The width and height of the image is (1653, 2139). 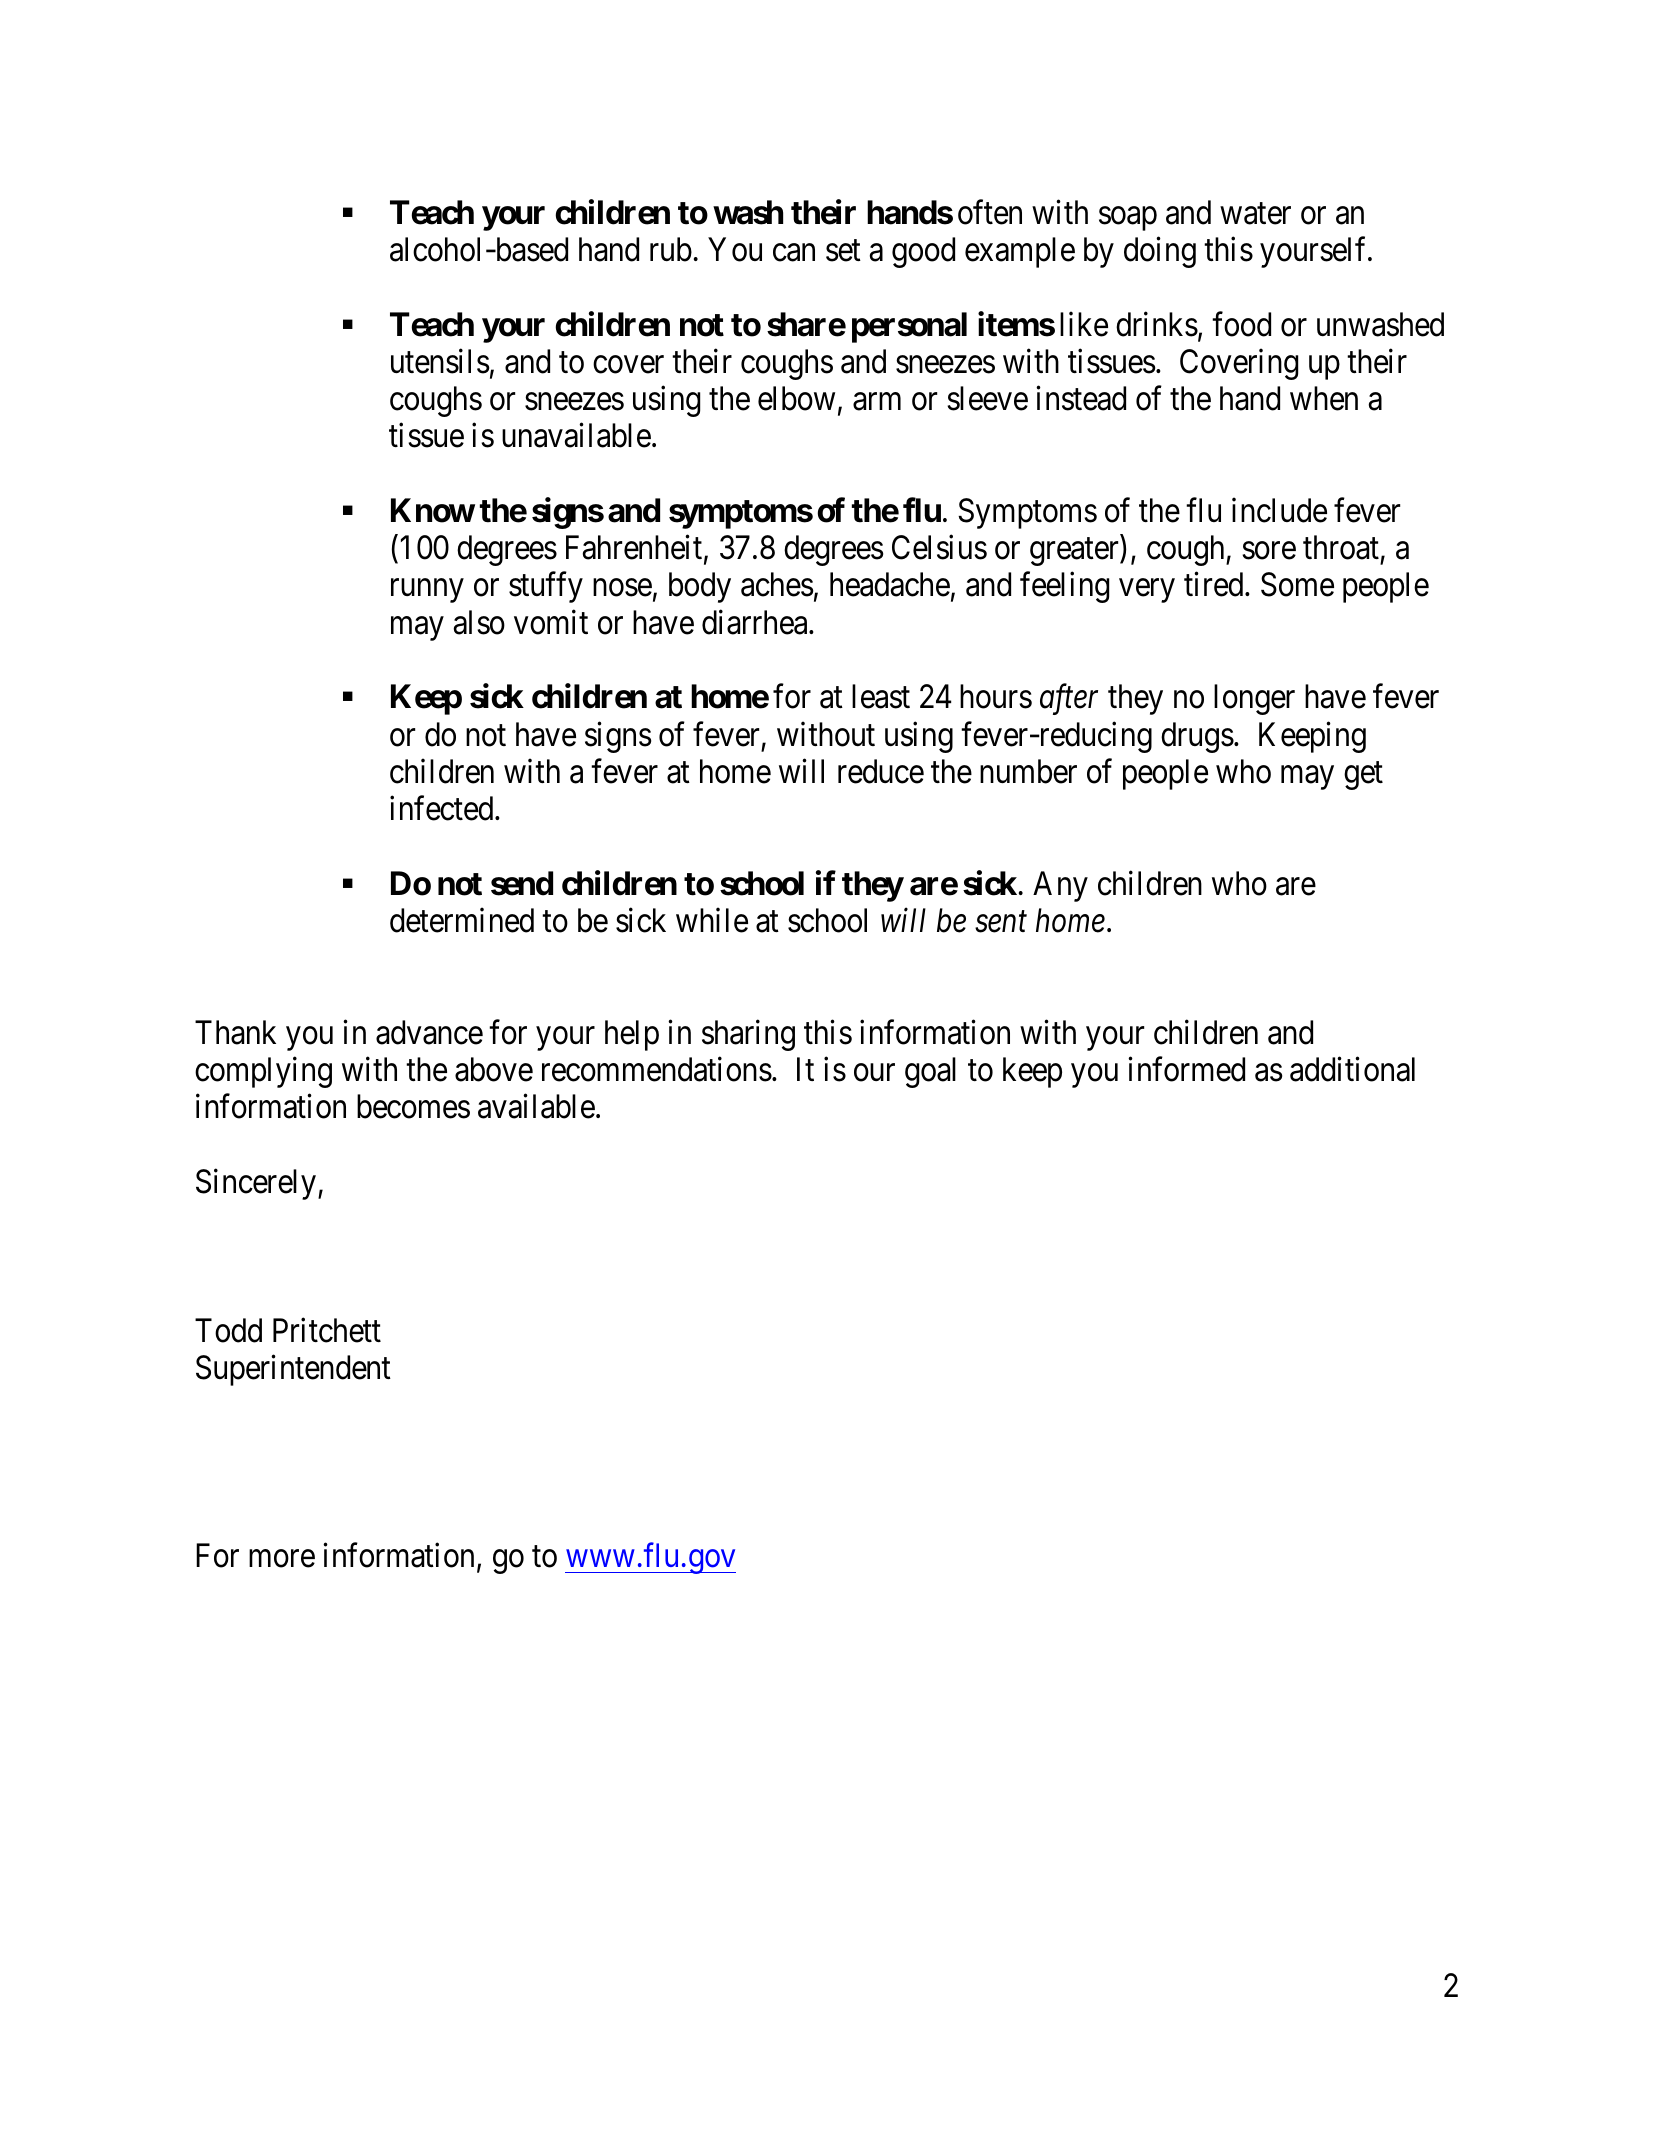 What do you see at coordinates (429, 1032) in the image?
I see `advance` at bounding box center [429, 1032].
